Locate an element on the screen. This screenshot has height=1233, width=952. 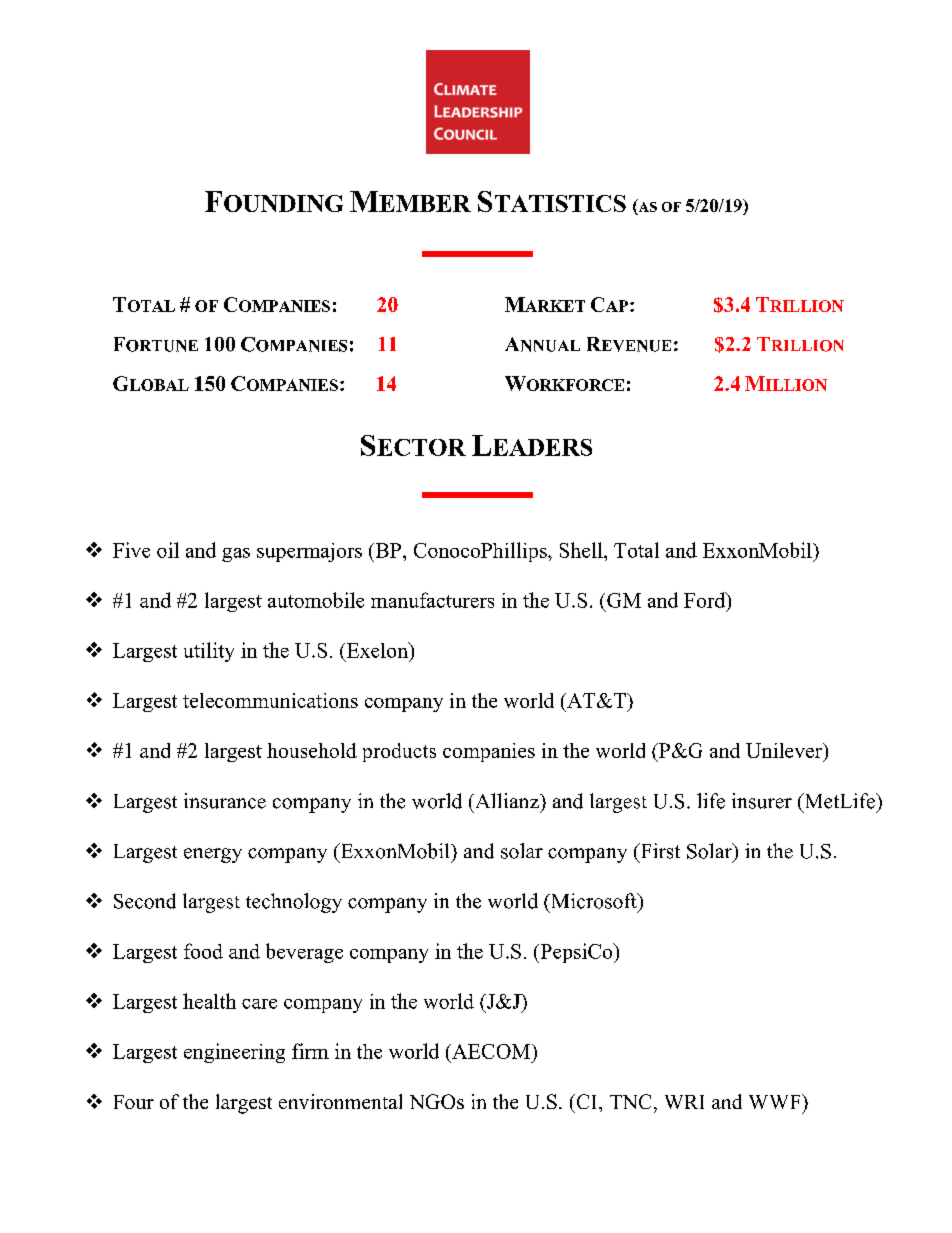
Ford is located at coordinates (706, 600).
